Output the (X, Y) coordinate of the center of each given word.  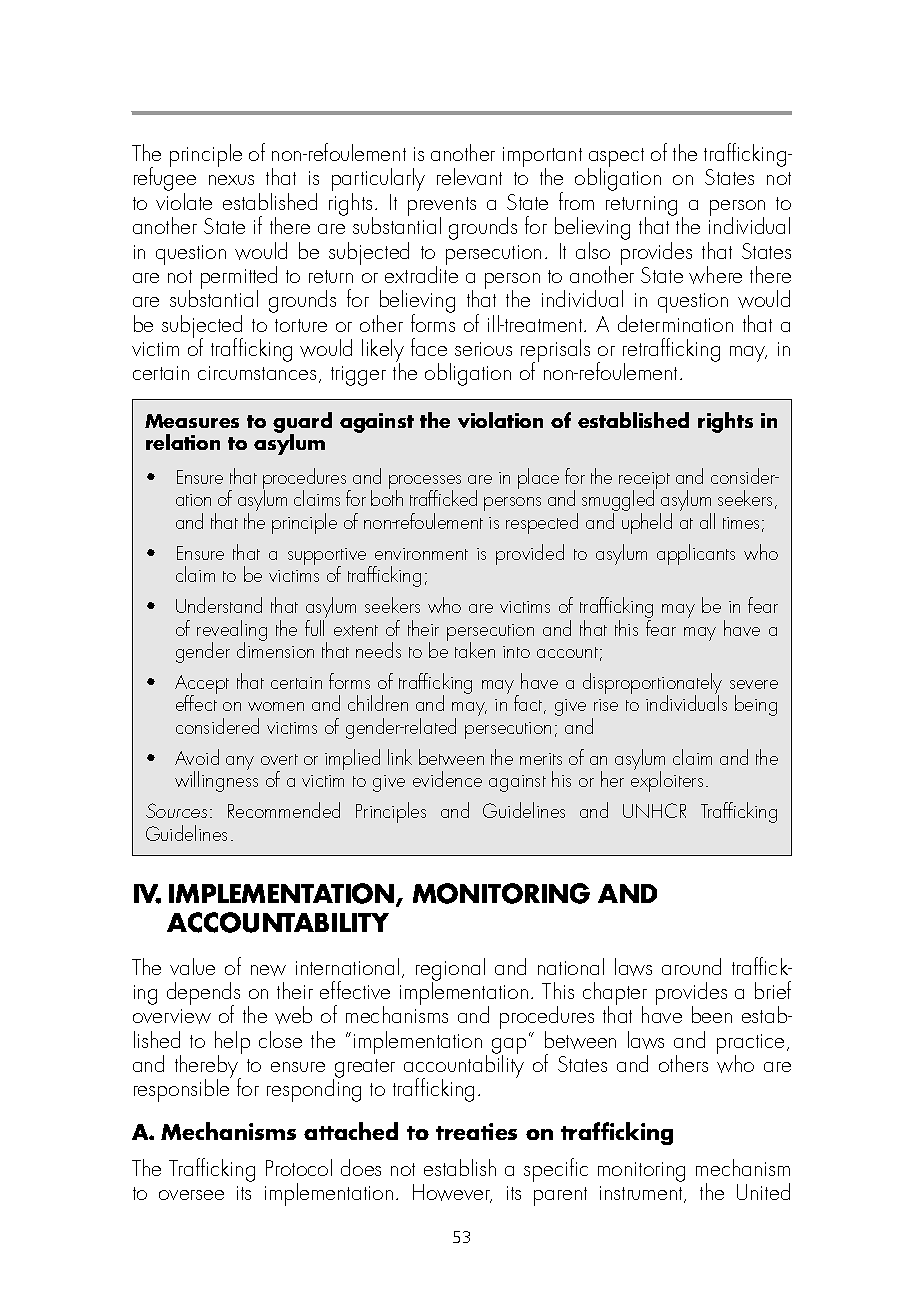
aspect (616, 159)
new (268, 970)
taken (475, 650)
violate (184, 200)
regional (450, 970)
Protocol (299, 1167)
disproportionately (652, 685)
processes (425, 483)
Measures (192, 421)
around (691, 966)
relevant (469, 176)
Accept (202, 686)
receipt (644, 482)
